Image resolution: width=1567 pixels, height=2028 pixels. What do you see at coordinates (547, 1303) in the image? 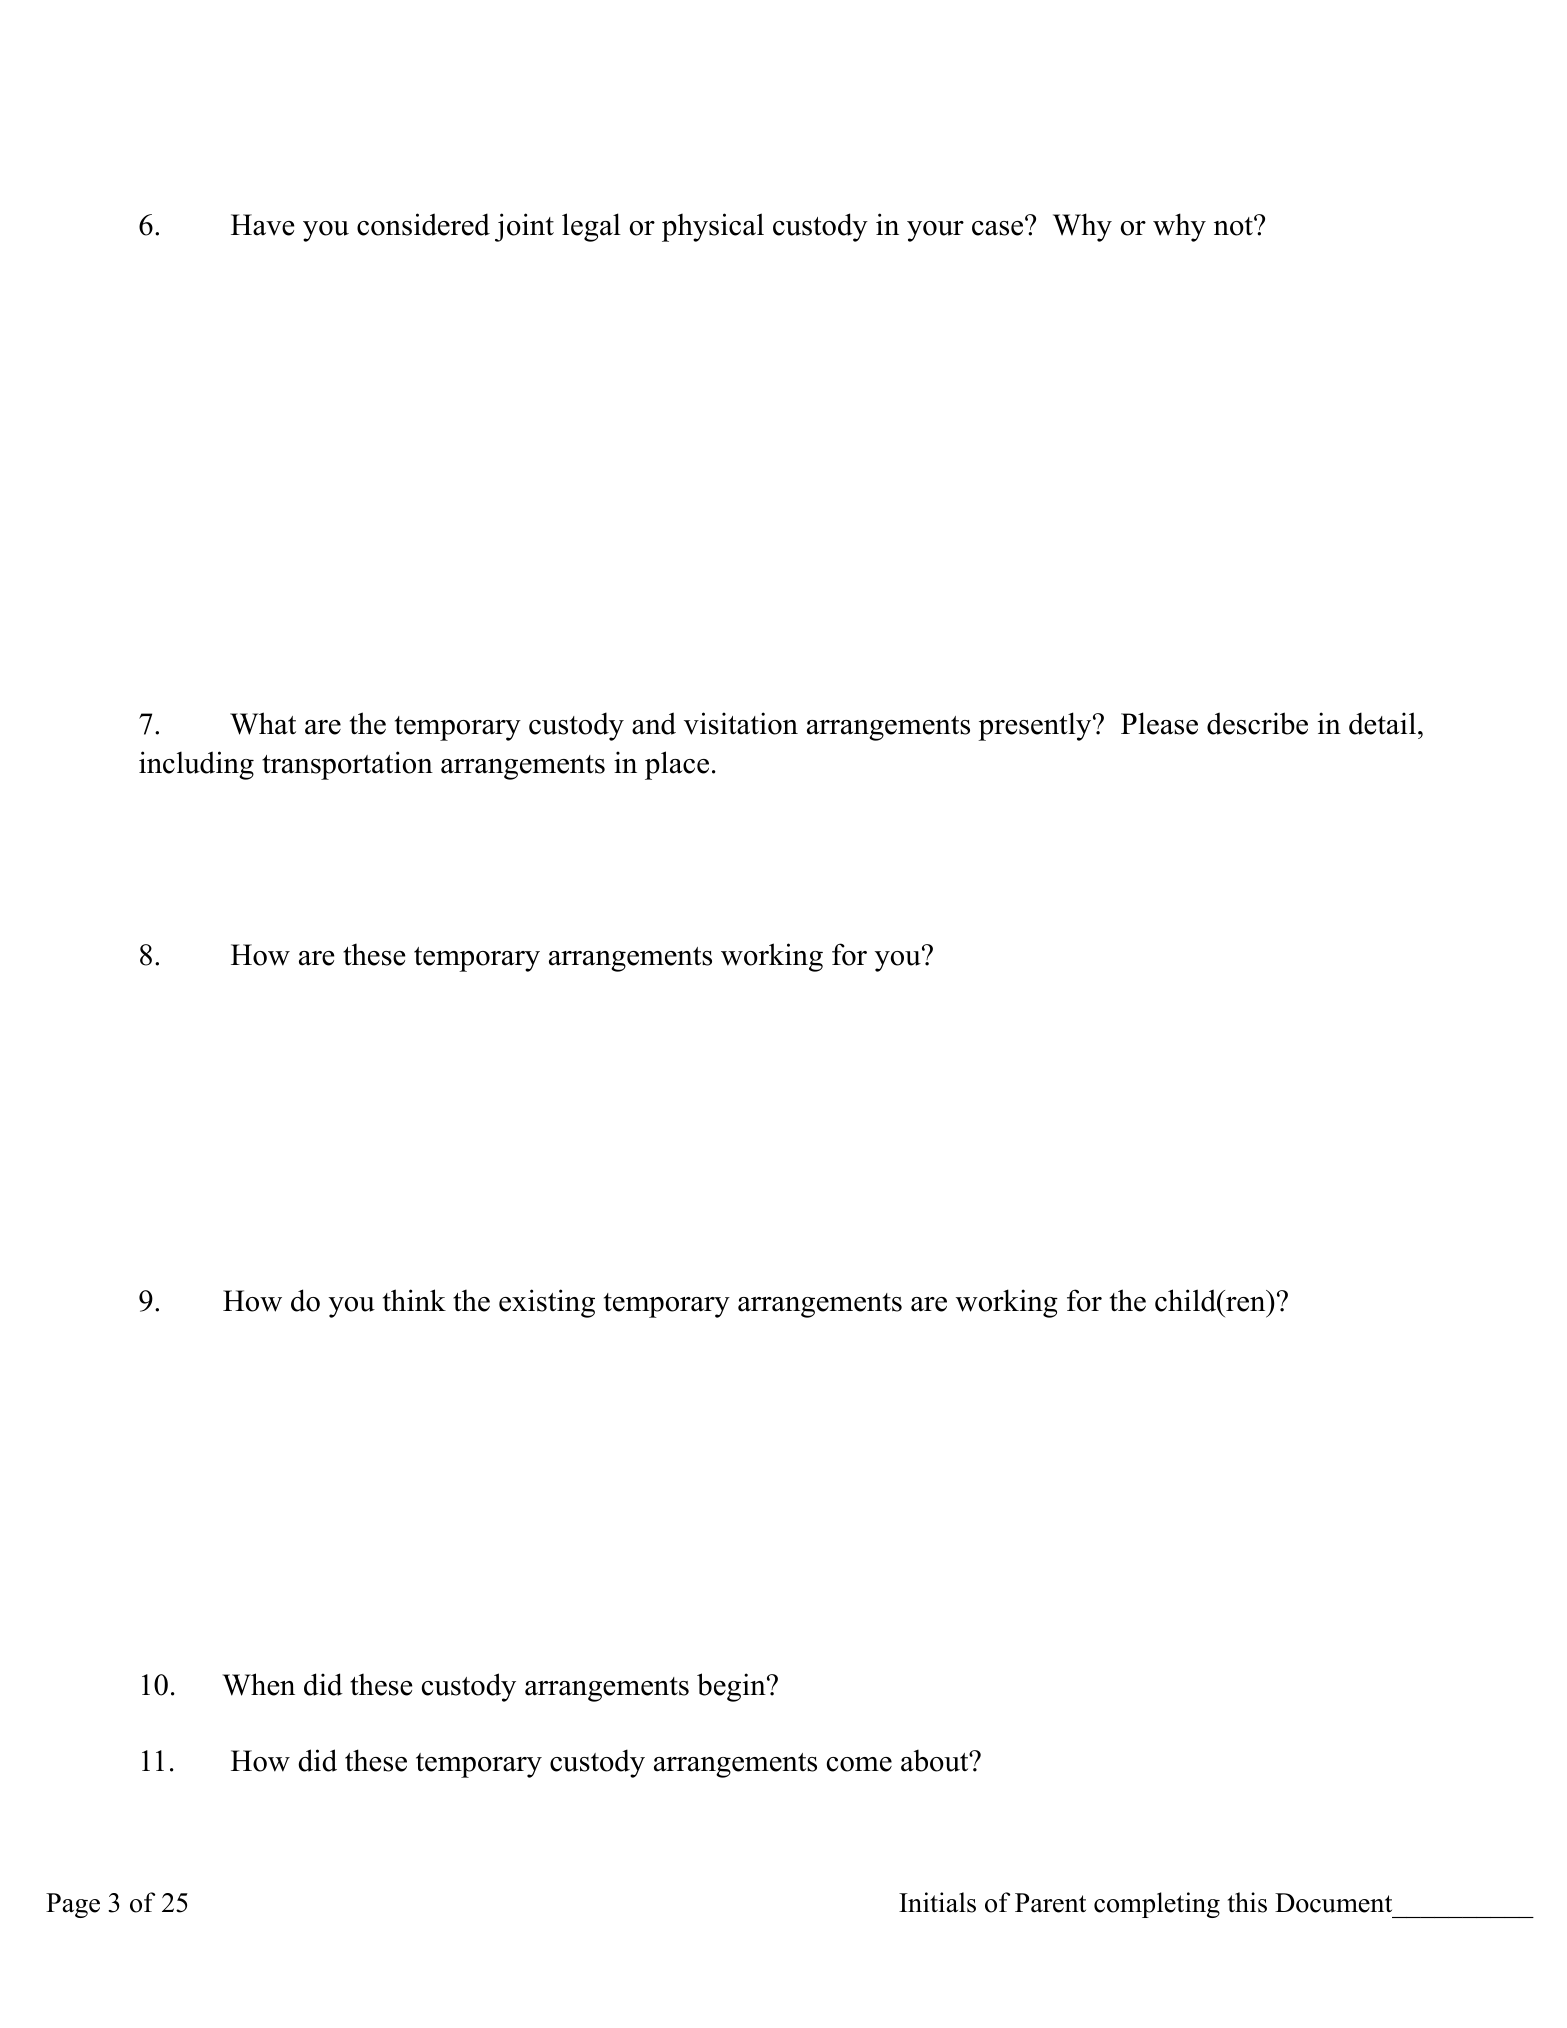
I see `existing` at bounding box center [547, 1303].
